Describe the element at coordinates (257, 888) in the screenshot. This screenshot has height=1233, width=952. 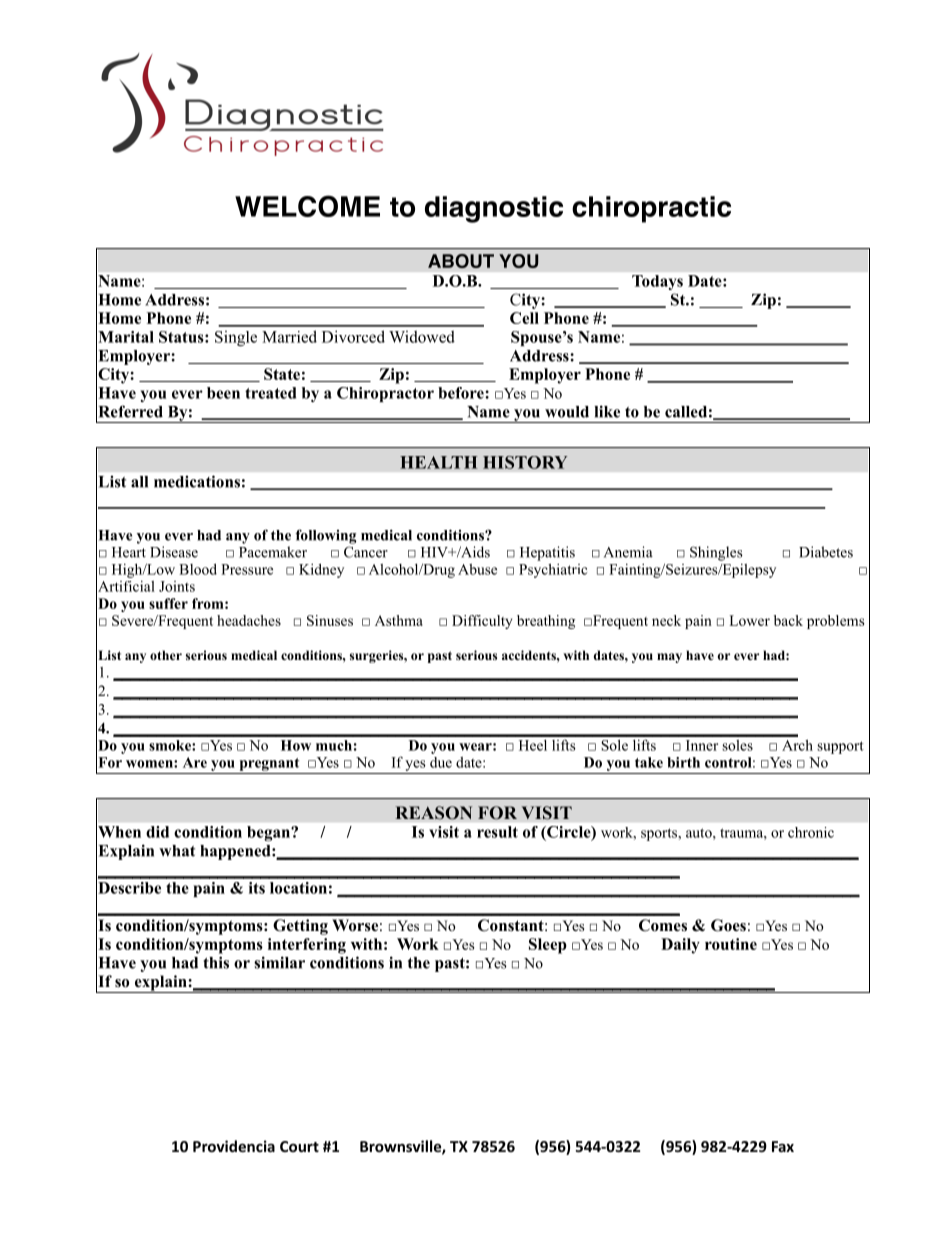
I see `its` at that location.
